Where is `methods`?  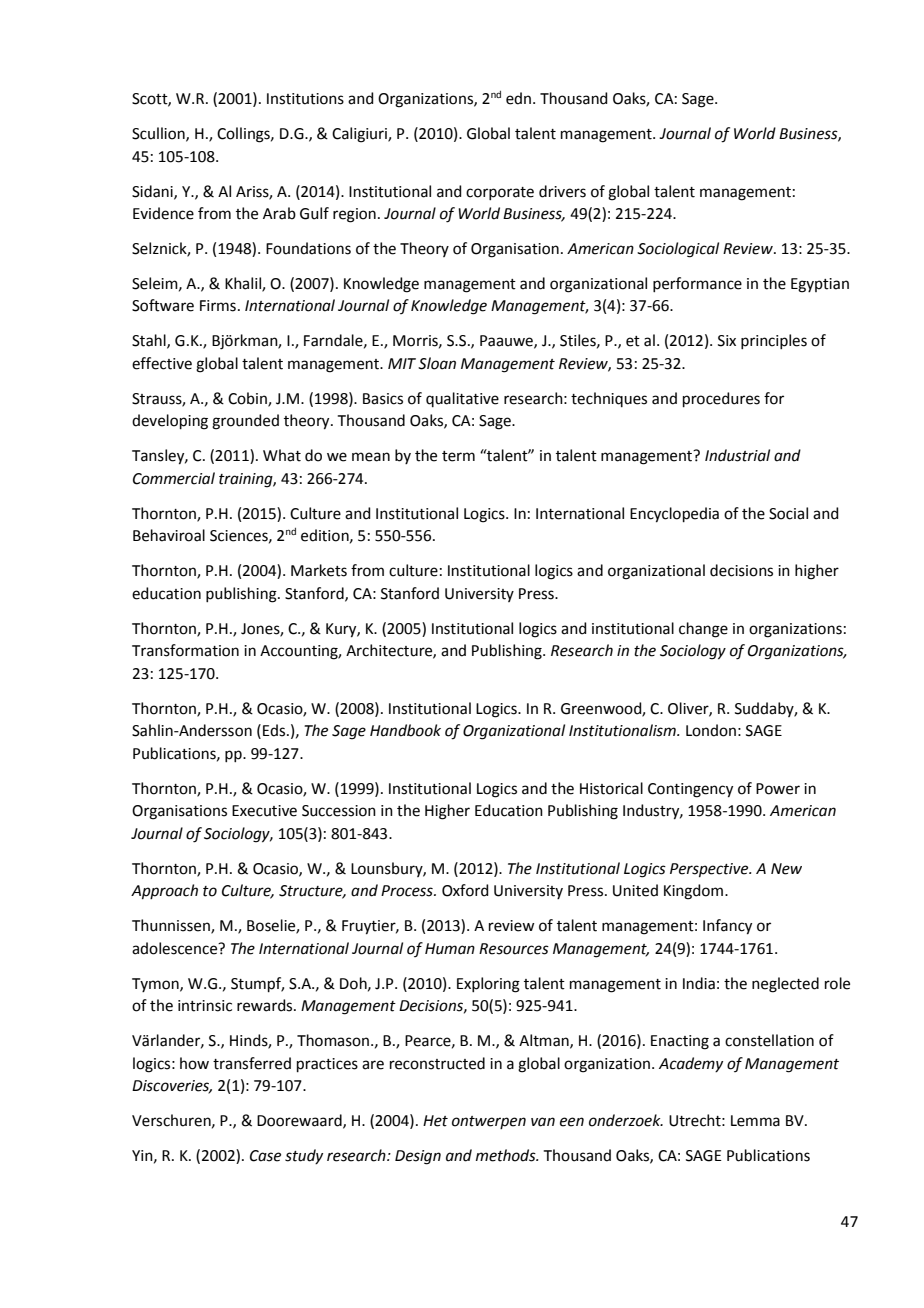
methods is located at coordinates (507, 1155).
